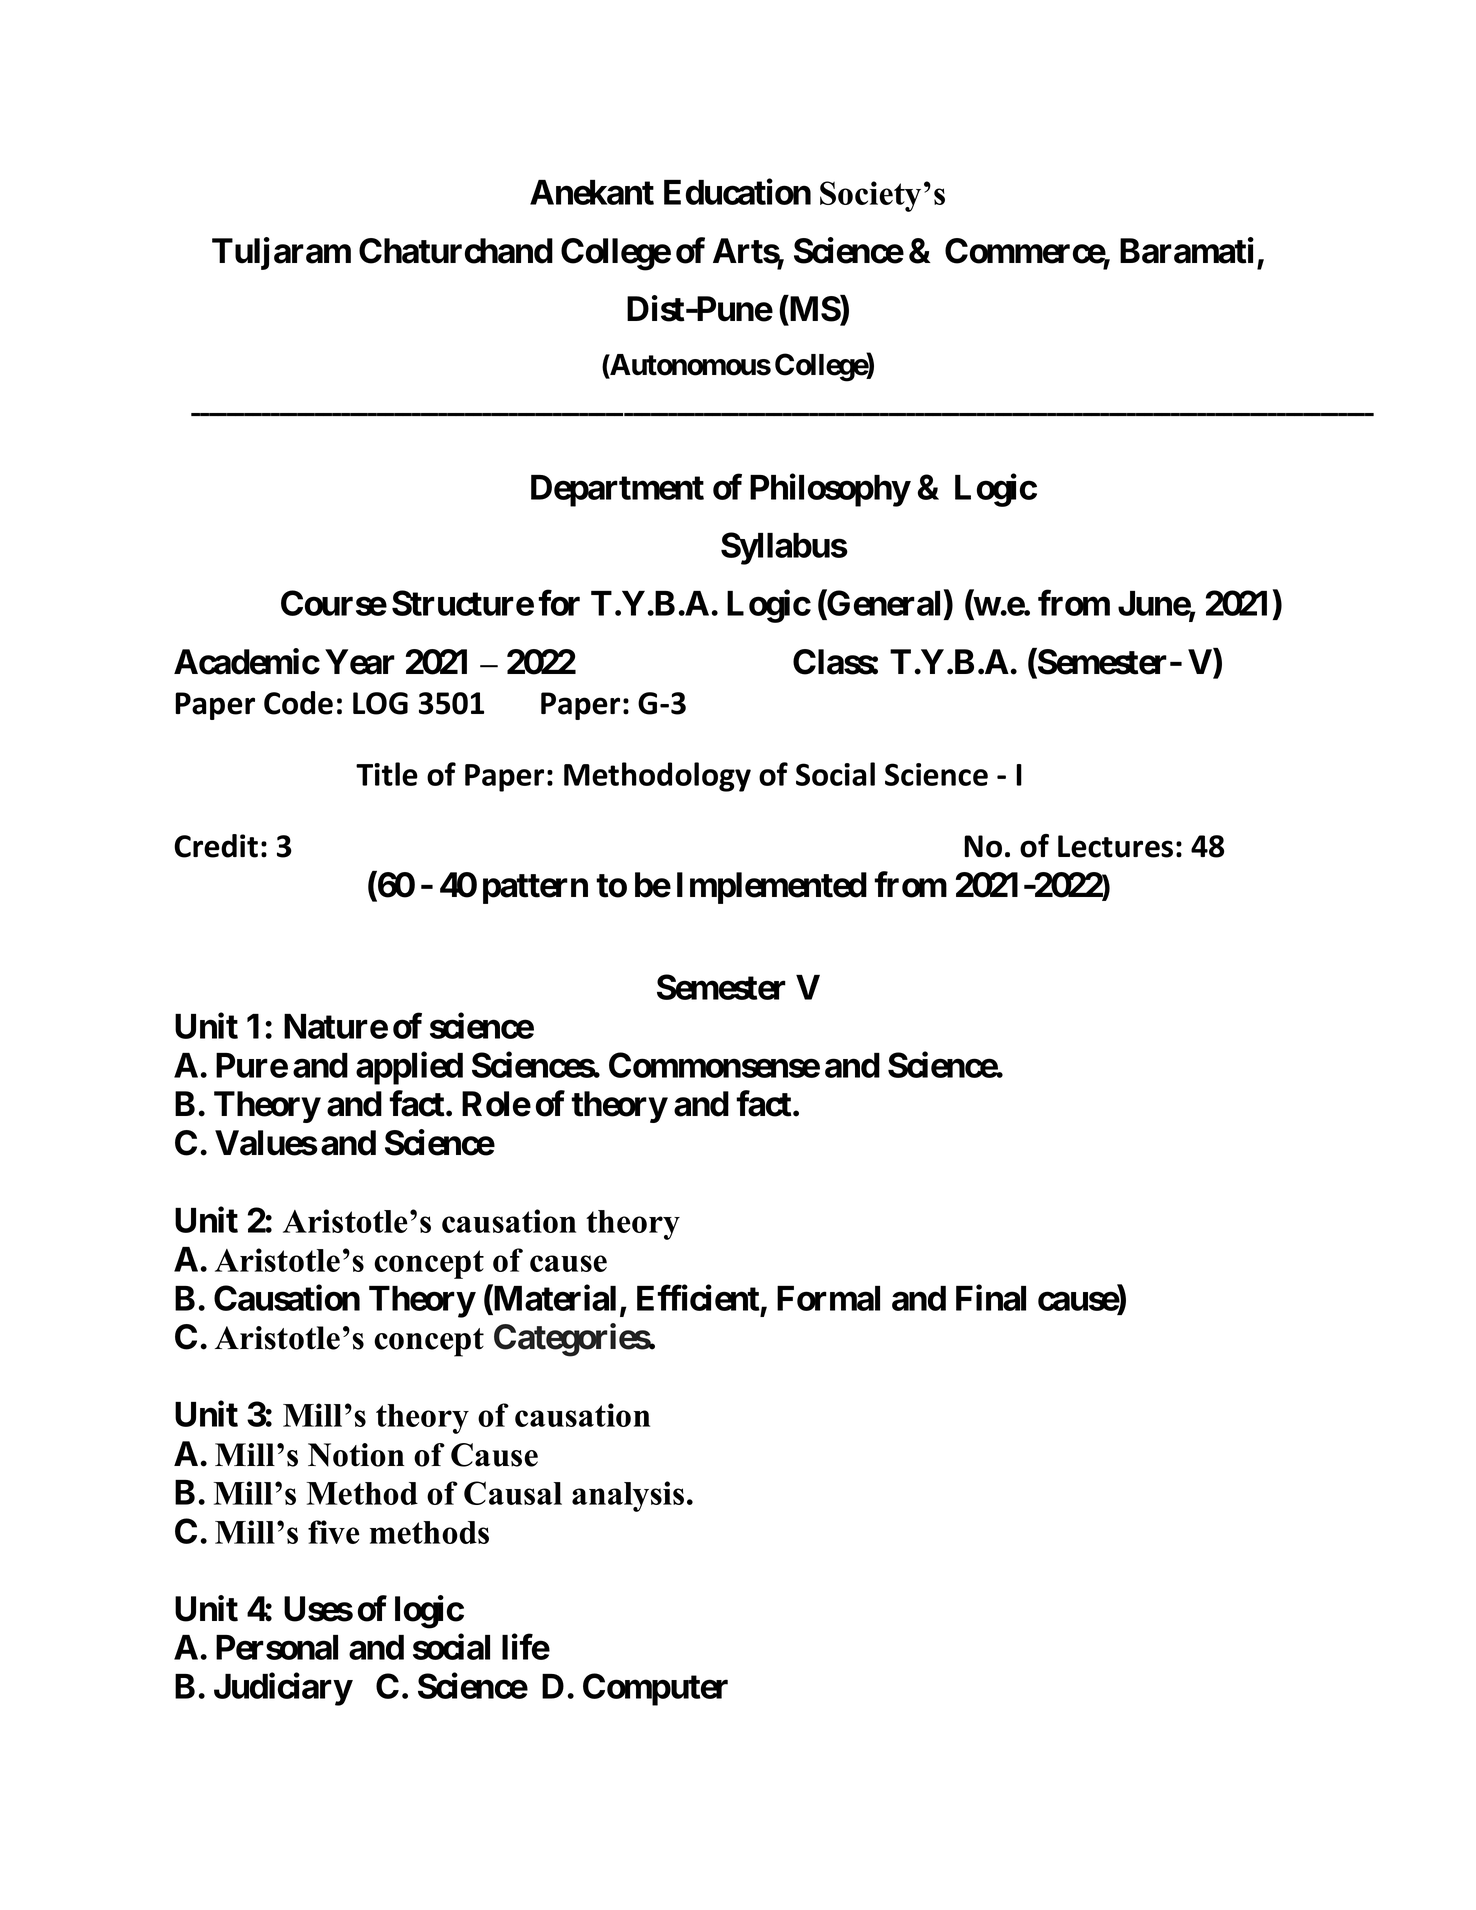 Image resolution: width=1476 pixels, height=1910 pixels. What do you see at coordinates (655, 1689) in the document?
I see `Computer` at bounding box center [655, 1689].
